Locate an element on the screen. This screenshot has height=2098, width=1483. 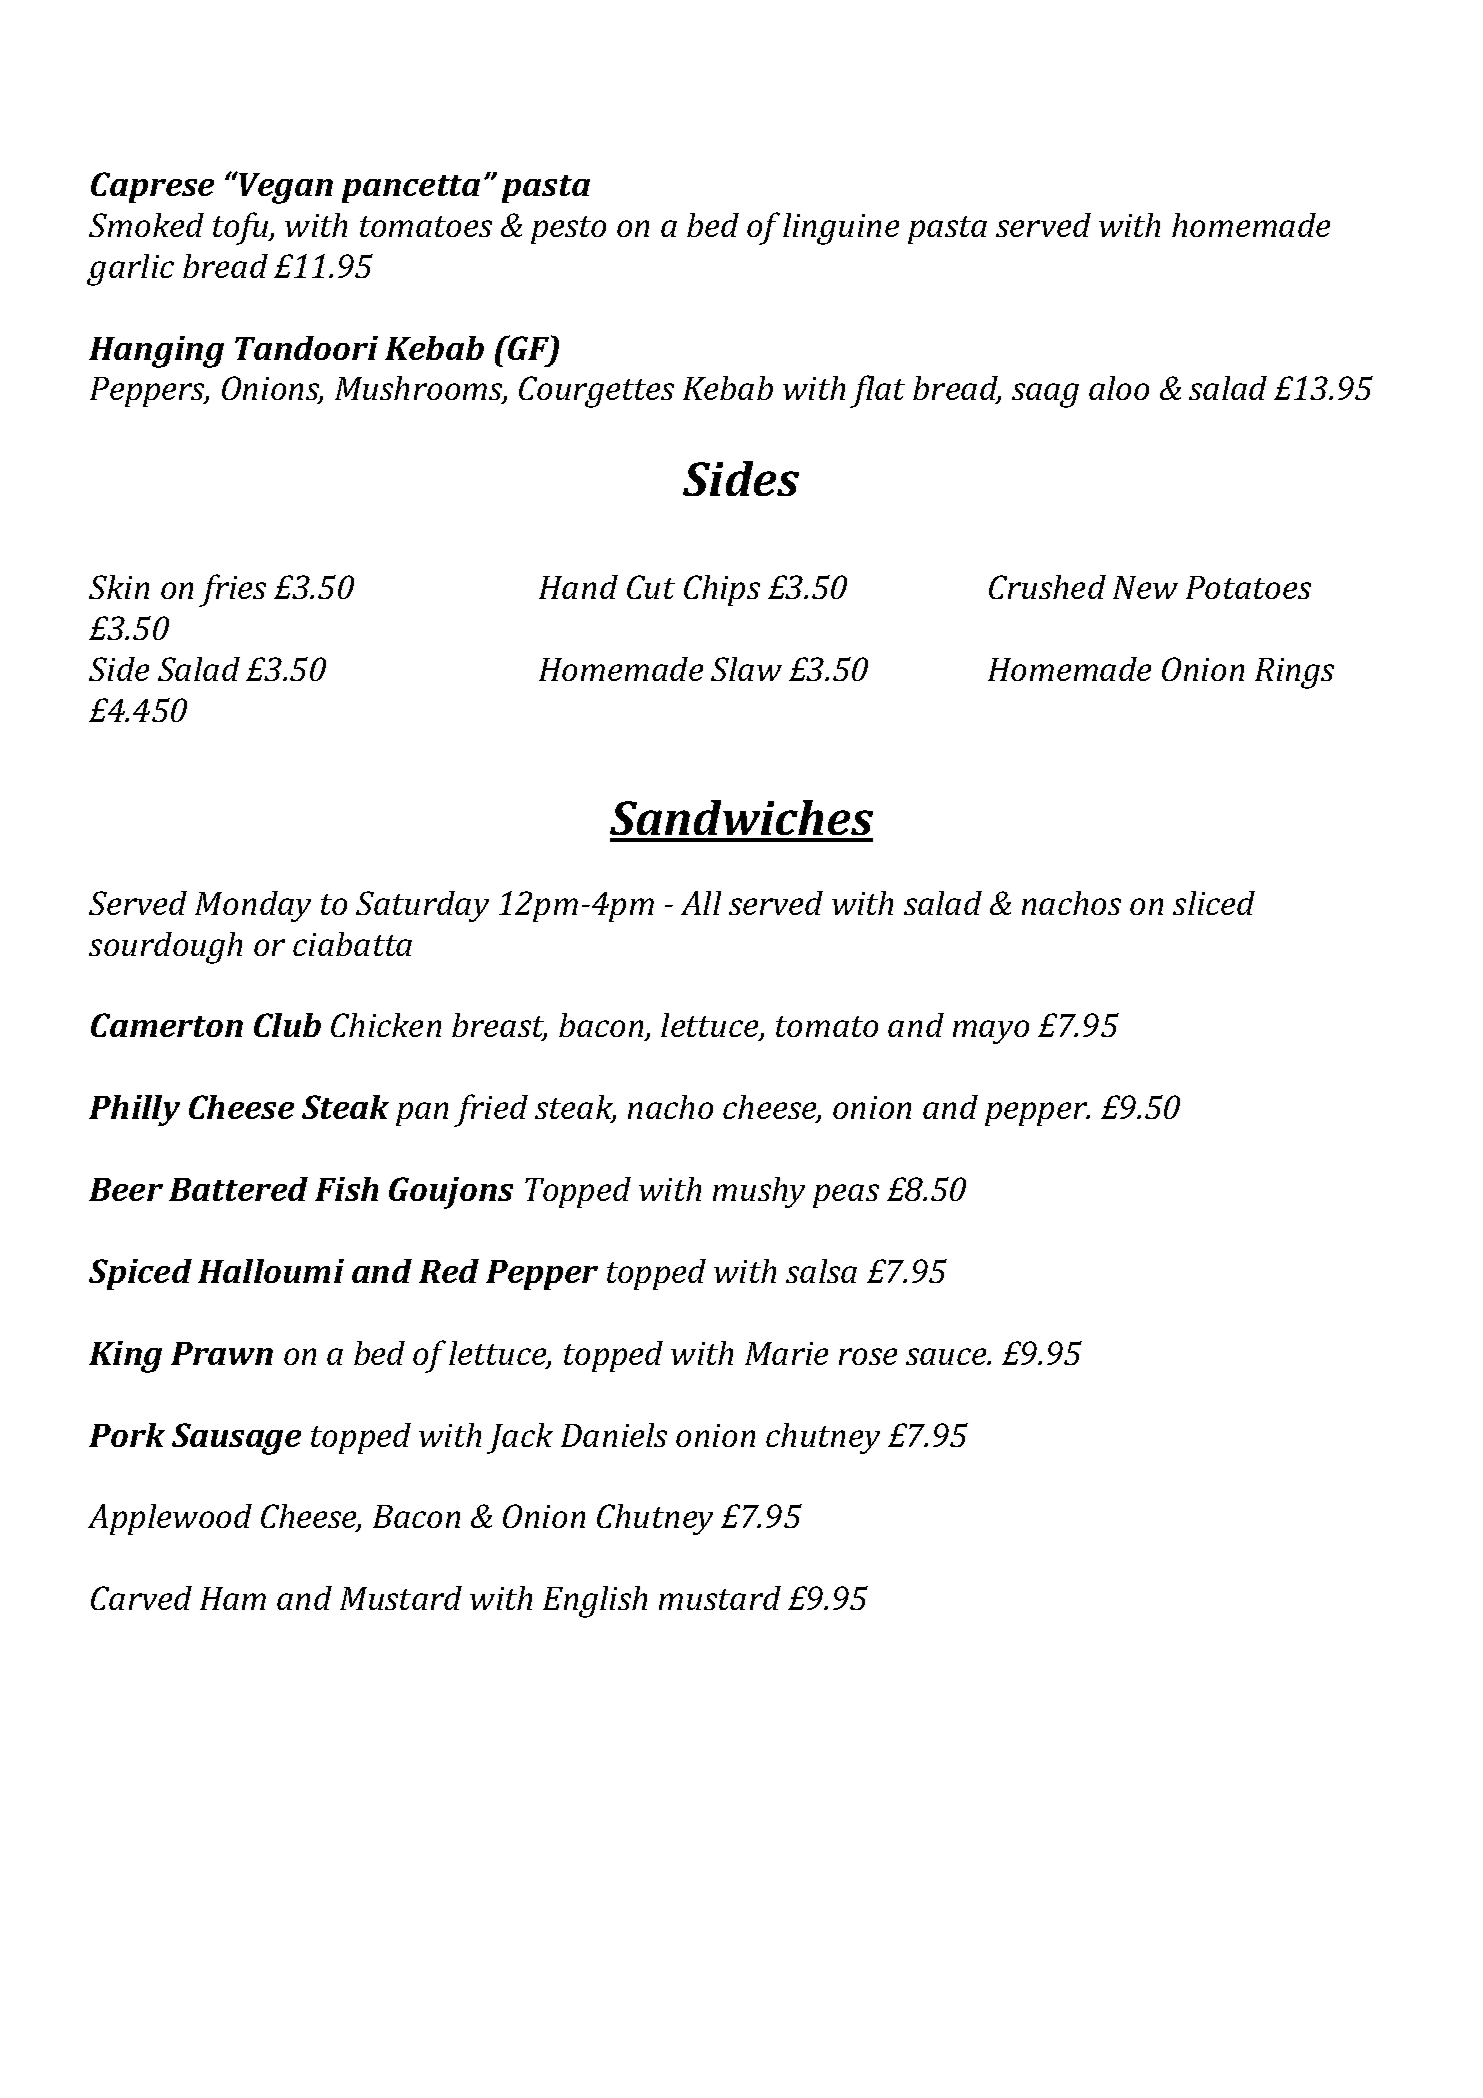
mushy is located at coordinates (759, 1192).
